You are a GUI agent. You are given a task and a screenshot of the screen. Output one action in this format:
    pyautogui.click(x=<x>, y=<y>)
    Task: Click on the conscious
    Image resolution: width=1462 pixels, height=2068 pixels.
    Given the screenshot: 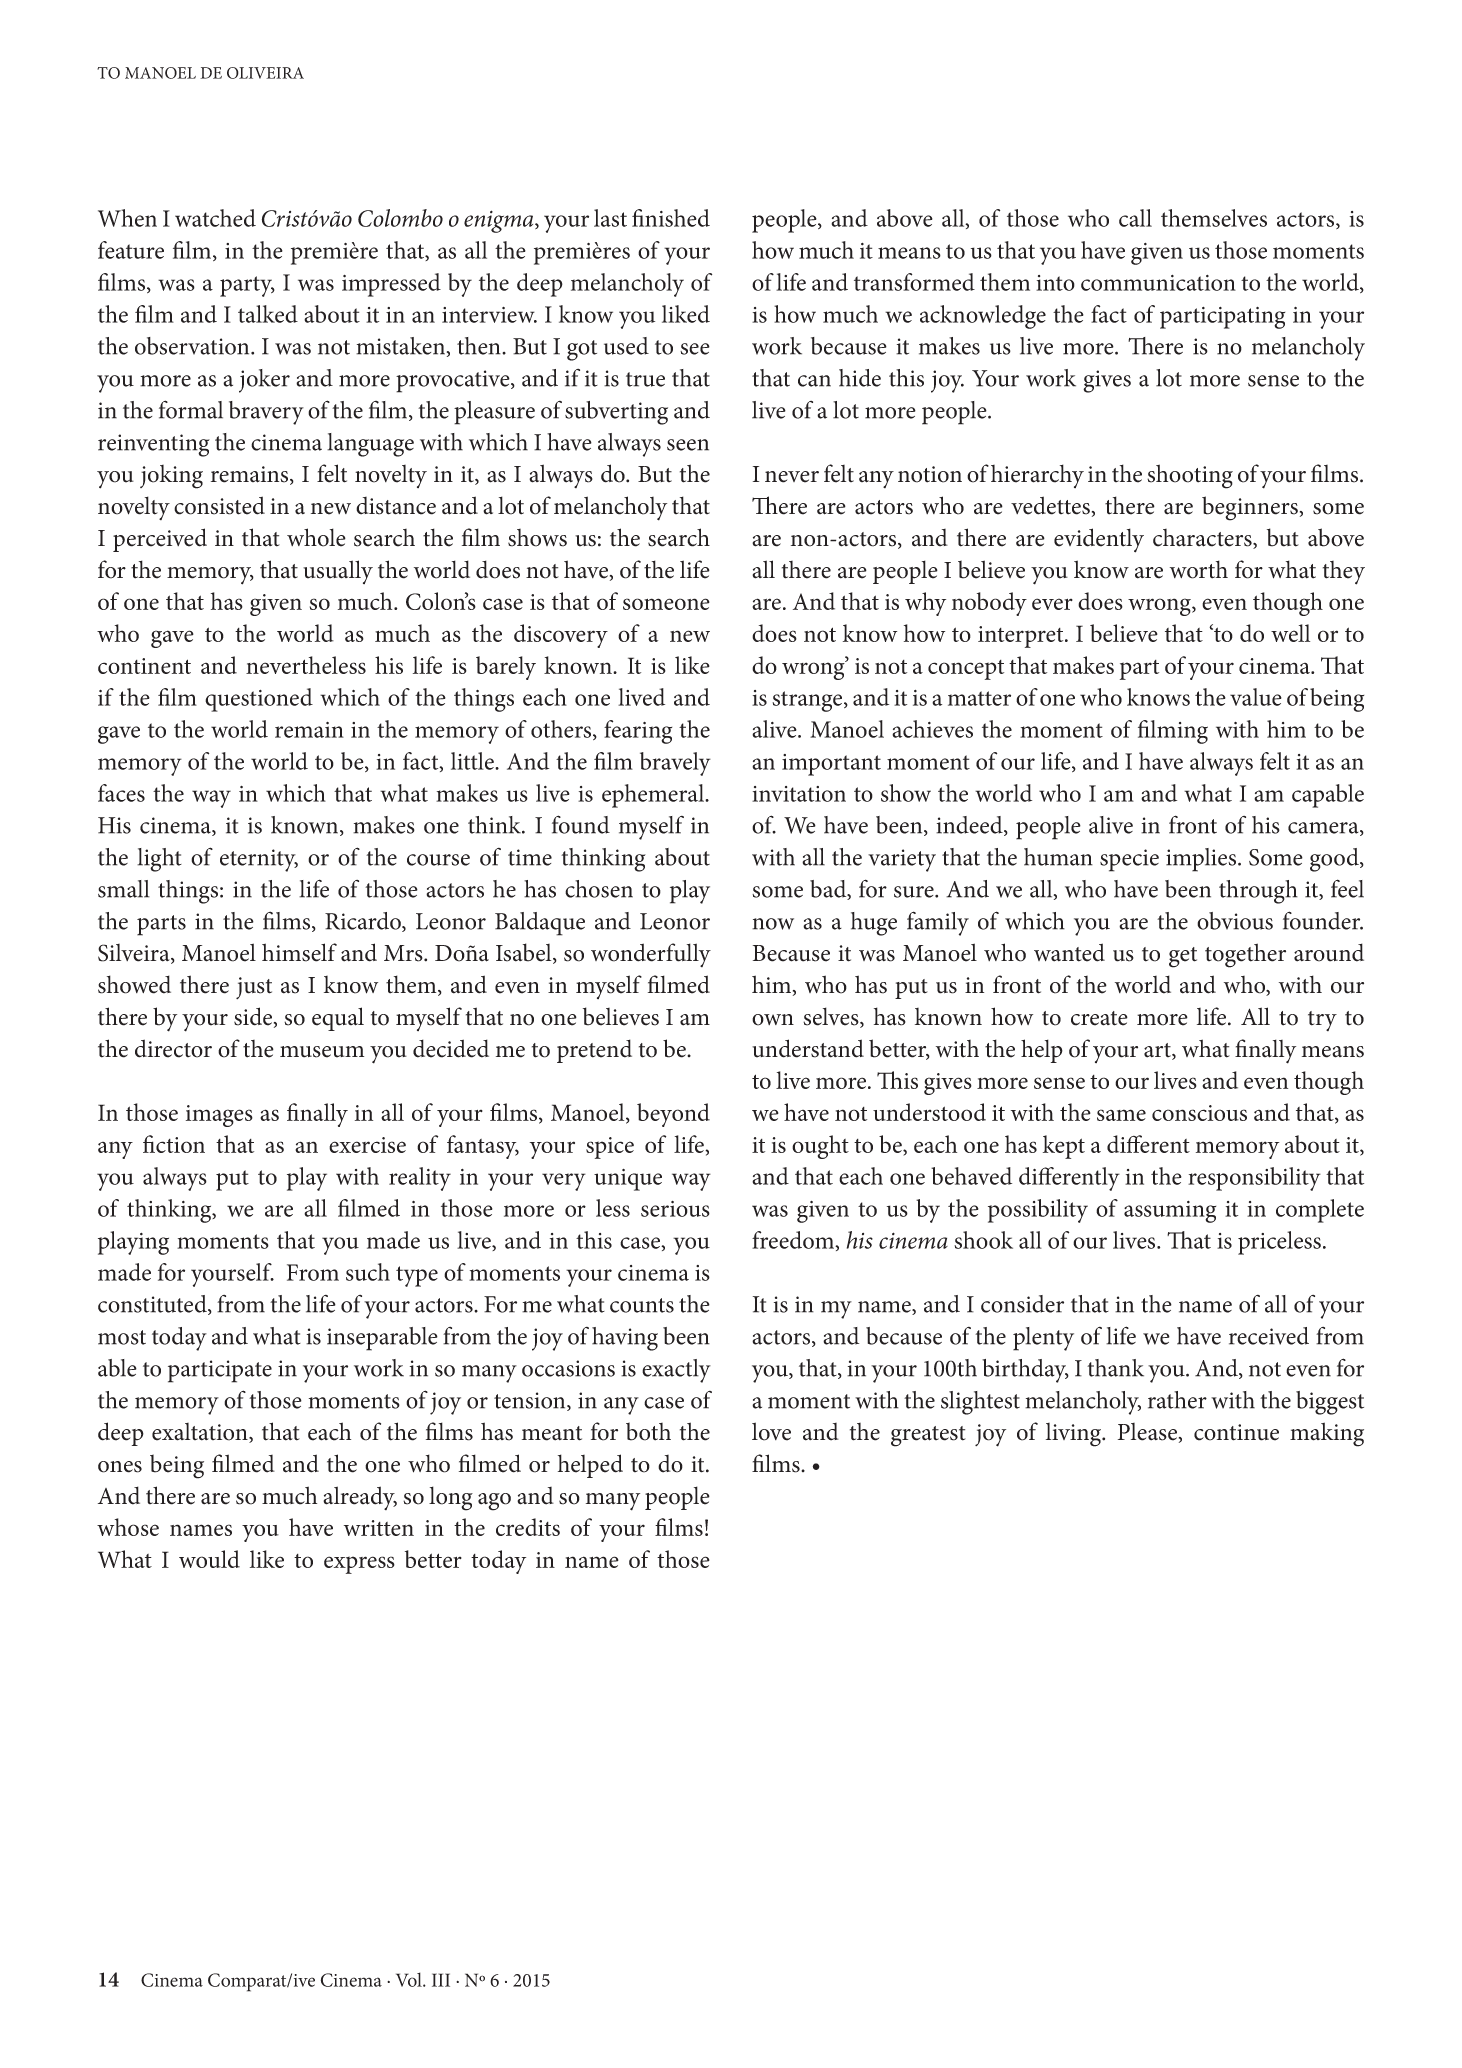 What is the action you would take?
    pyautogui.click(x=1199, y=1113)
